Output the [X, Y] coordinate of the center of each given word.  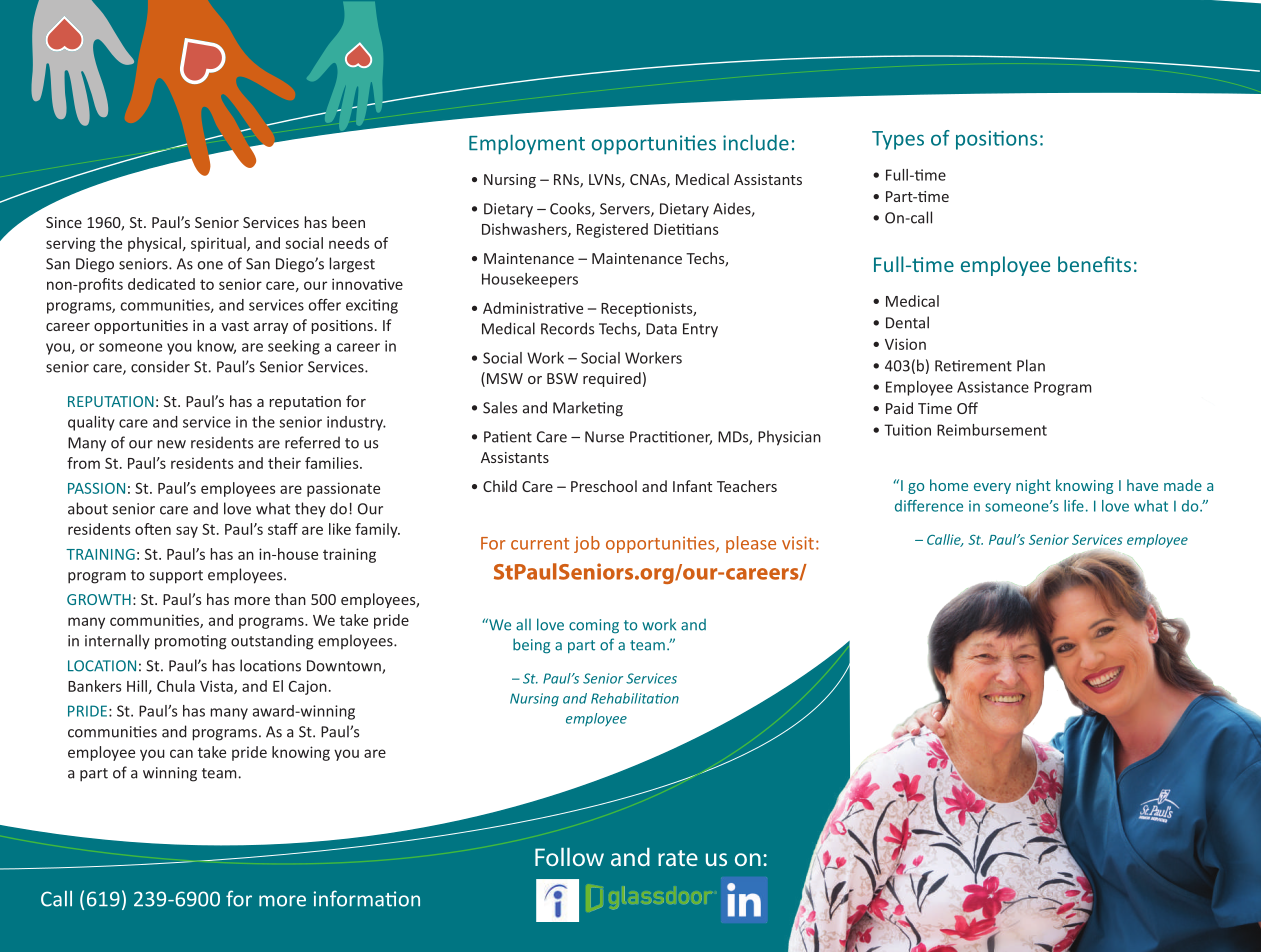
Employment [527, 144]
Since [64, 222]
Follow [569, 857]
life [1074, 506]
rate [678, 858]
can [181, 753]
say [187, 532]
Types [898, 140]
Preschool [604, 486]
